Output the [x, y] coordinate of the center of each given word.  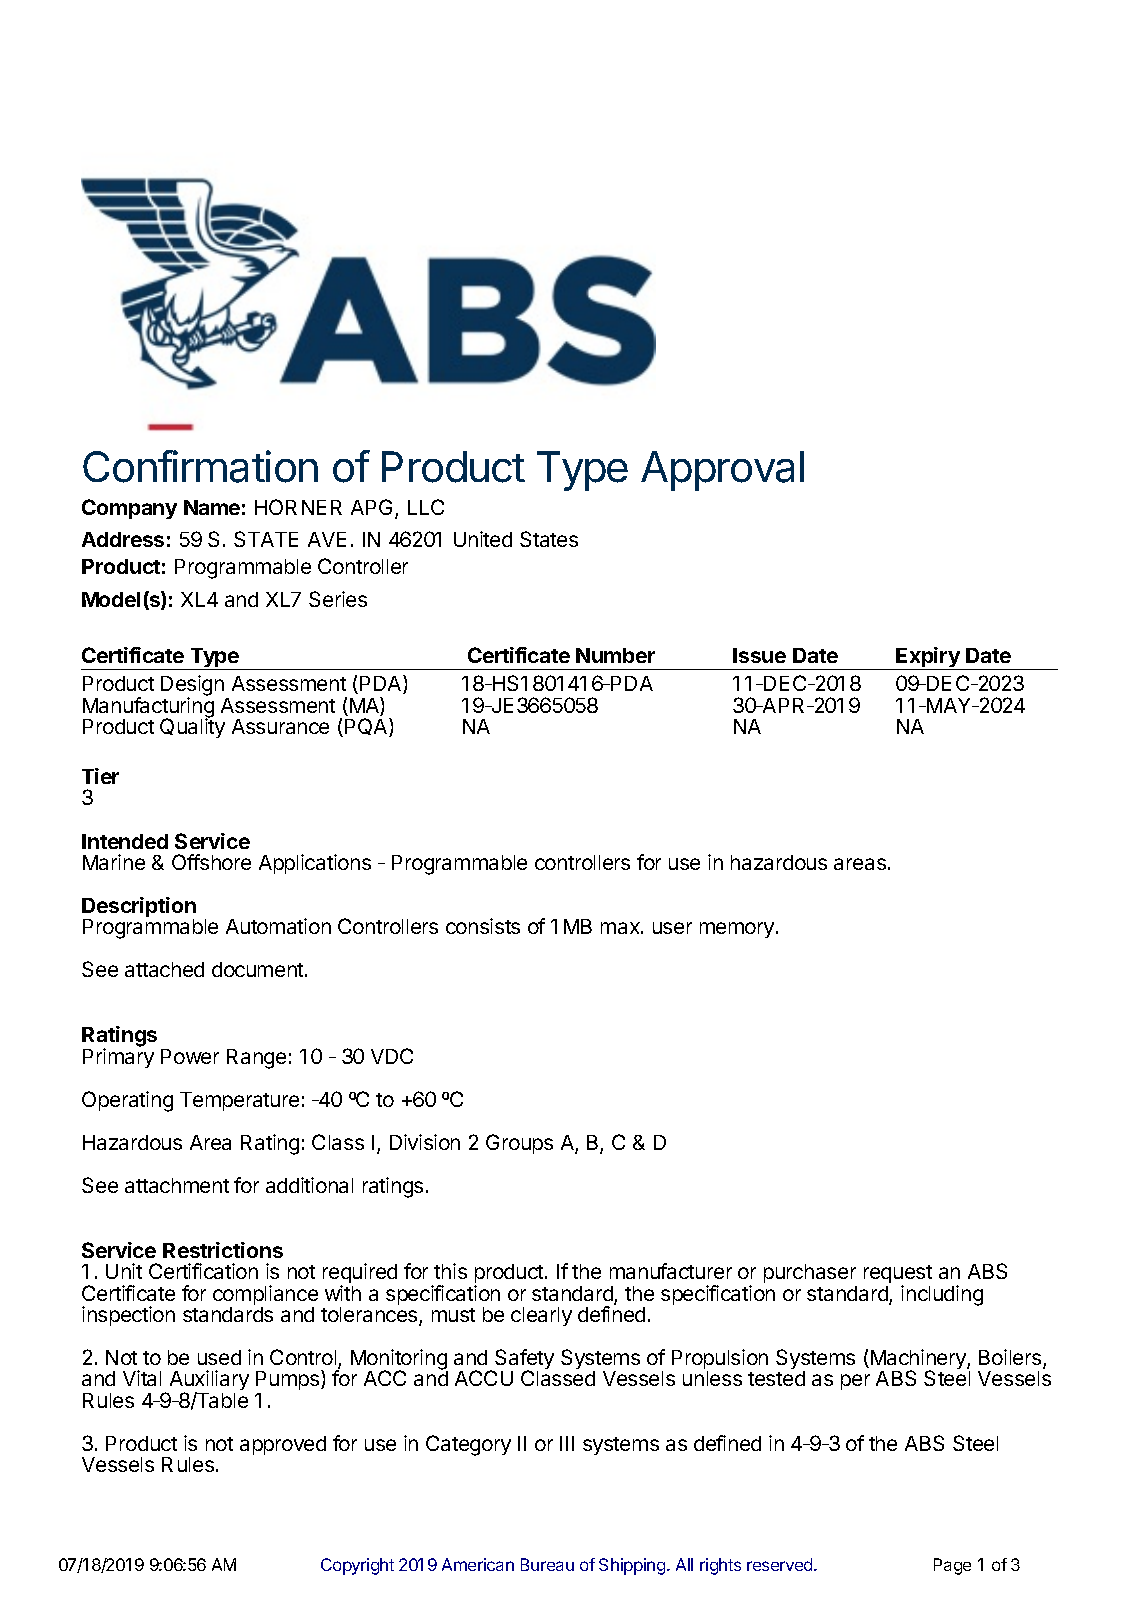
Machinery [918, 1361]
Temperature [239, 1101]
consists [483, 926]
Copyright [357, 1566]
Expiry [928, 658]
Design [192, 687]
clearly [541, 1316]
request [898, 1276]
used [219, 1357]
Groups [519, 1144]
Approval [722, 471]
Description [139, 908]
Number [615, 655]
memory [737, 930]
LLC [426, 507]
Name [212, 507]
